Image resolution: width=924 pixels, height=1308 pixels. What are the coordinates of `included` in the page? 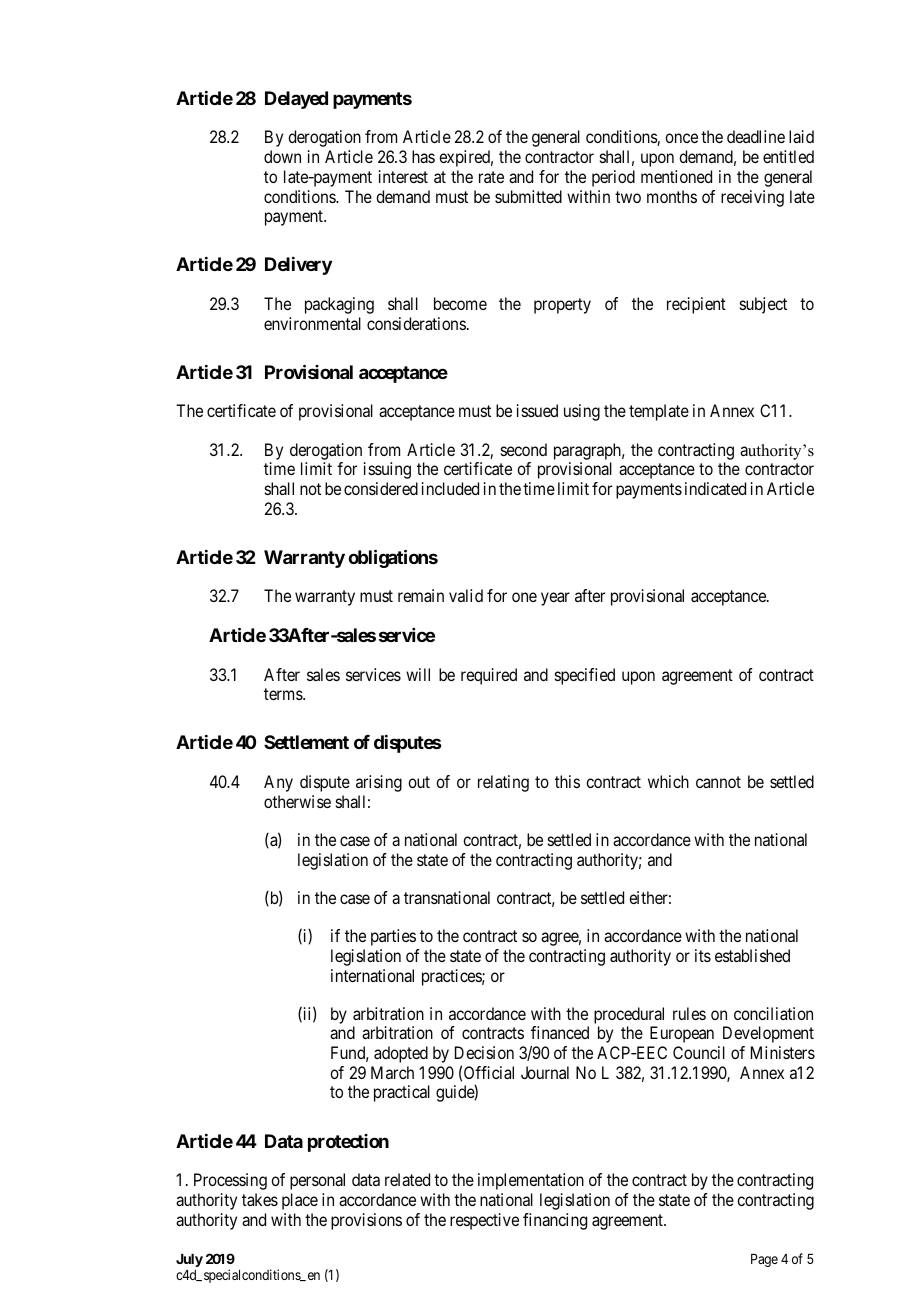 It's located at (450, 488).
